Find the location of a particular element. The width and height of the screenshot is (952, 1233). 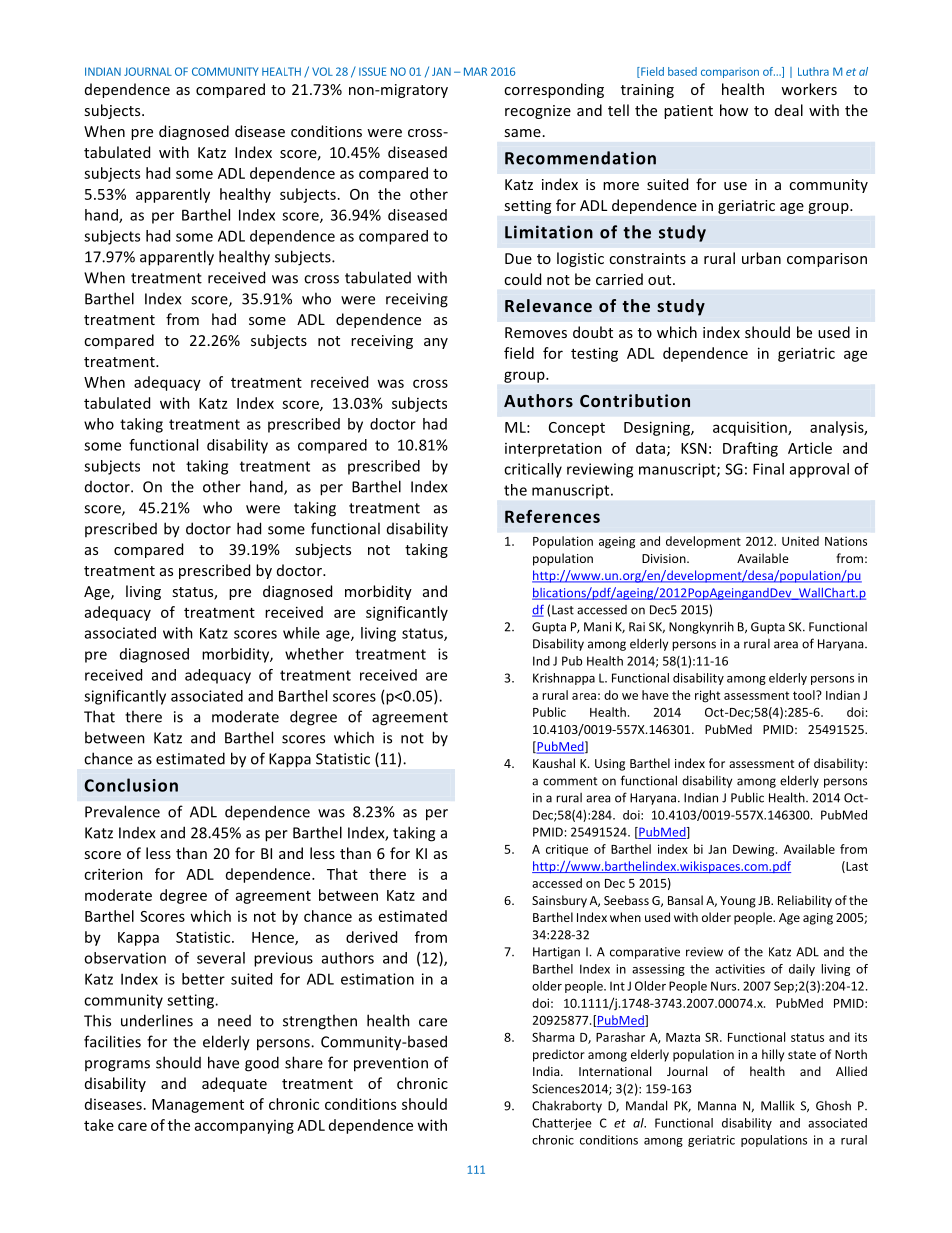

tool is located at coordinates (805, 695).
